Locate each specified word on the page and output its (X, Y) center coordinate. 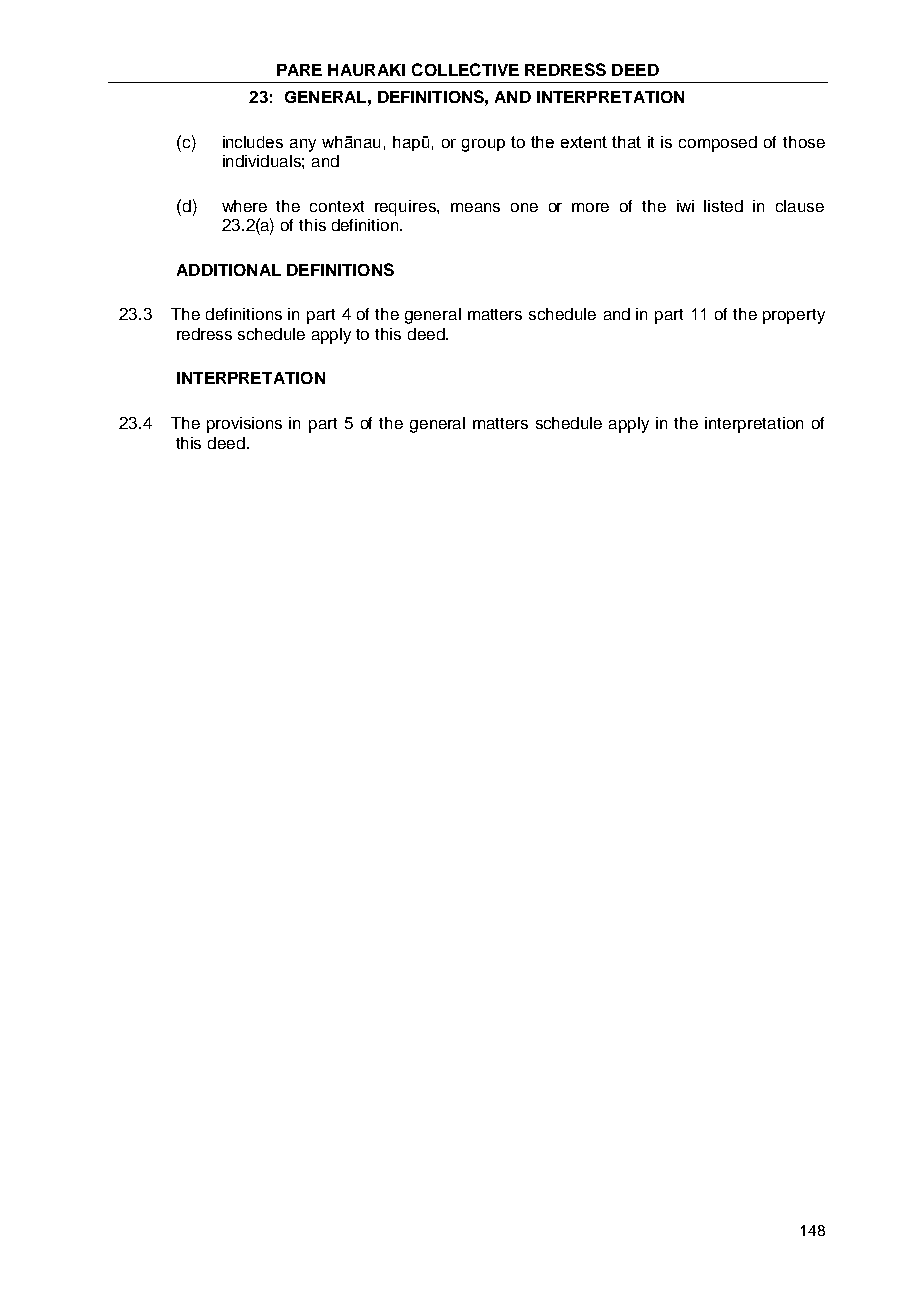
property (794, 316)
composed (718, 144)
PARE (299, 70)
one (524, 207)
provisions (244, 425)
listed (723, 206)
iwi (685, 206)
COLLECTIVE (465, 69)
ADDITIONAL (229, 270)
